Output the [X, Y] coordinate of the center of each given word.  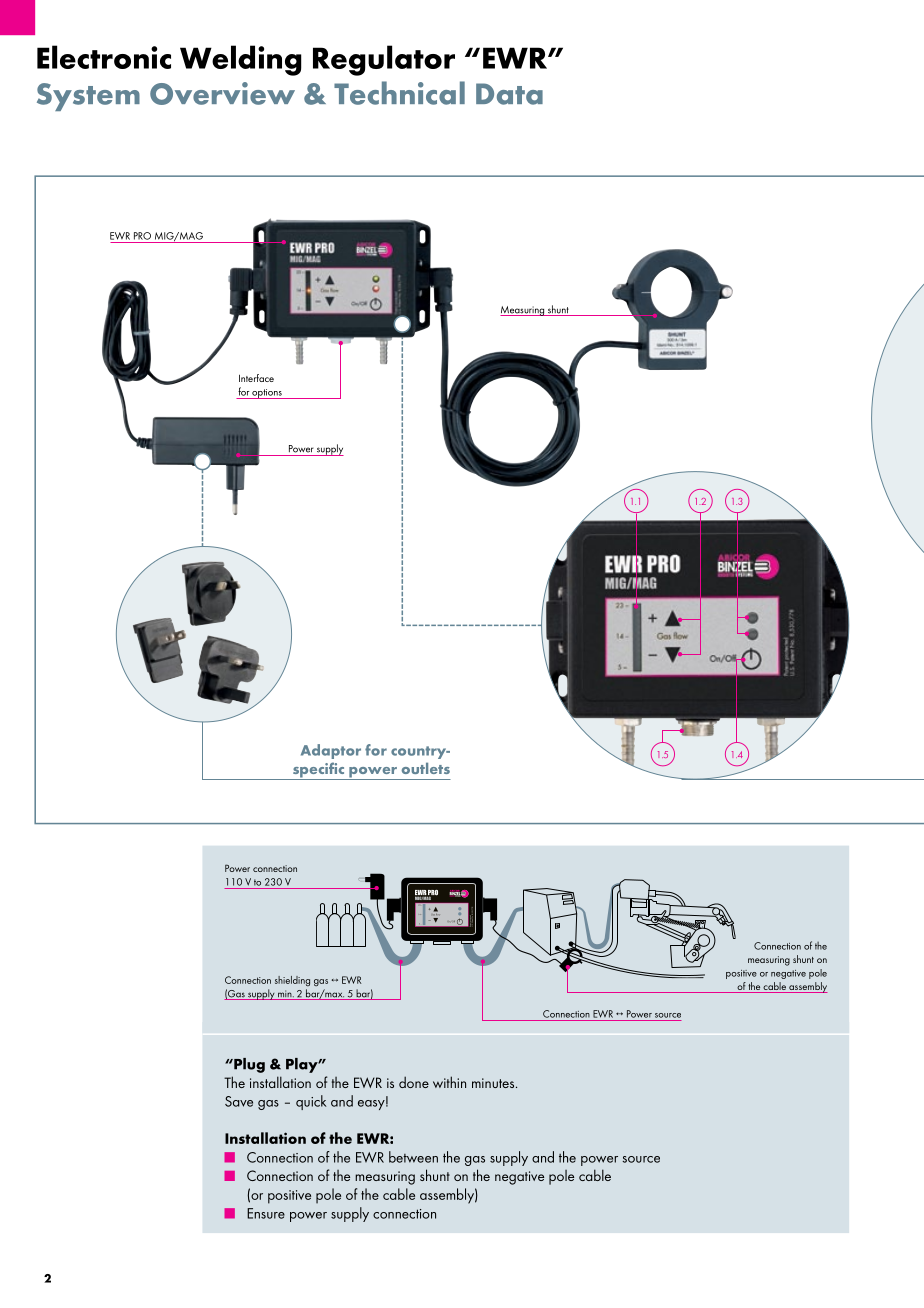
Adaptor [331, 751]
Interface [256, 378]
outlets [426, 768]
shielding [292, 981]
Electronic [104, 57]
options [267, 394]
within [449, 1082]
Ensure [266, 1213]
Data [509, 94]
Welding [241, 60]
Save [239, 1101]
